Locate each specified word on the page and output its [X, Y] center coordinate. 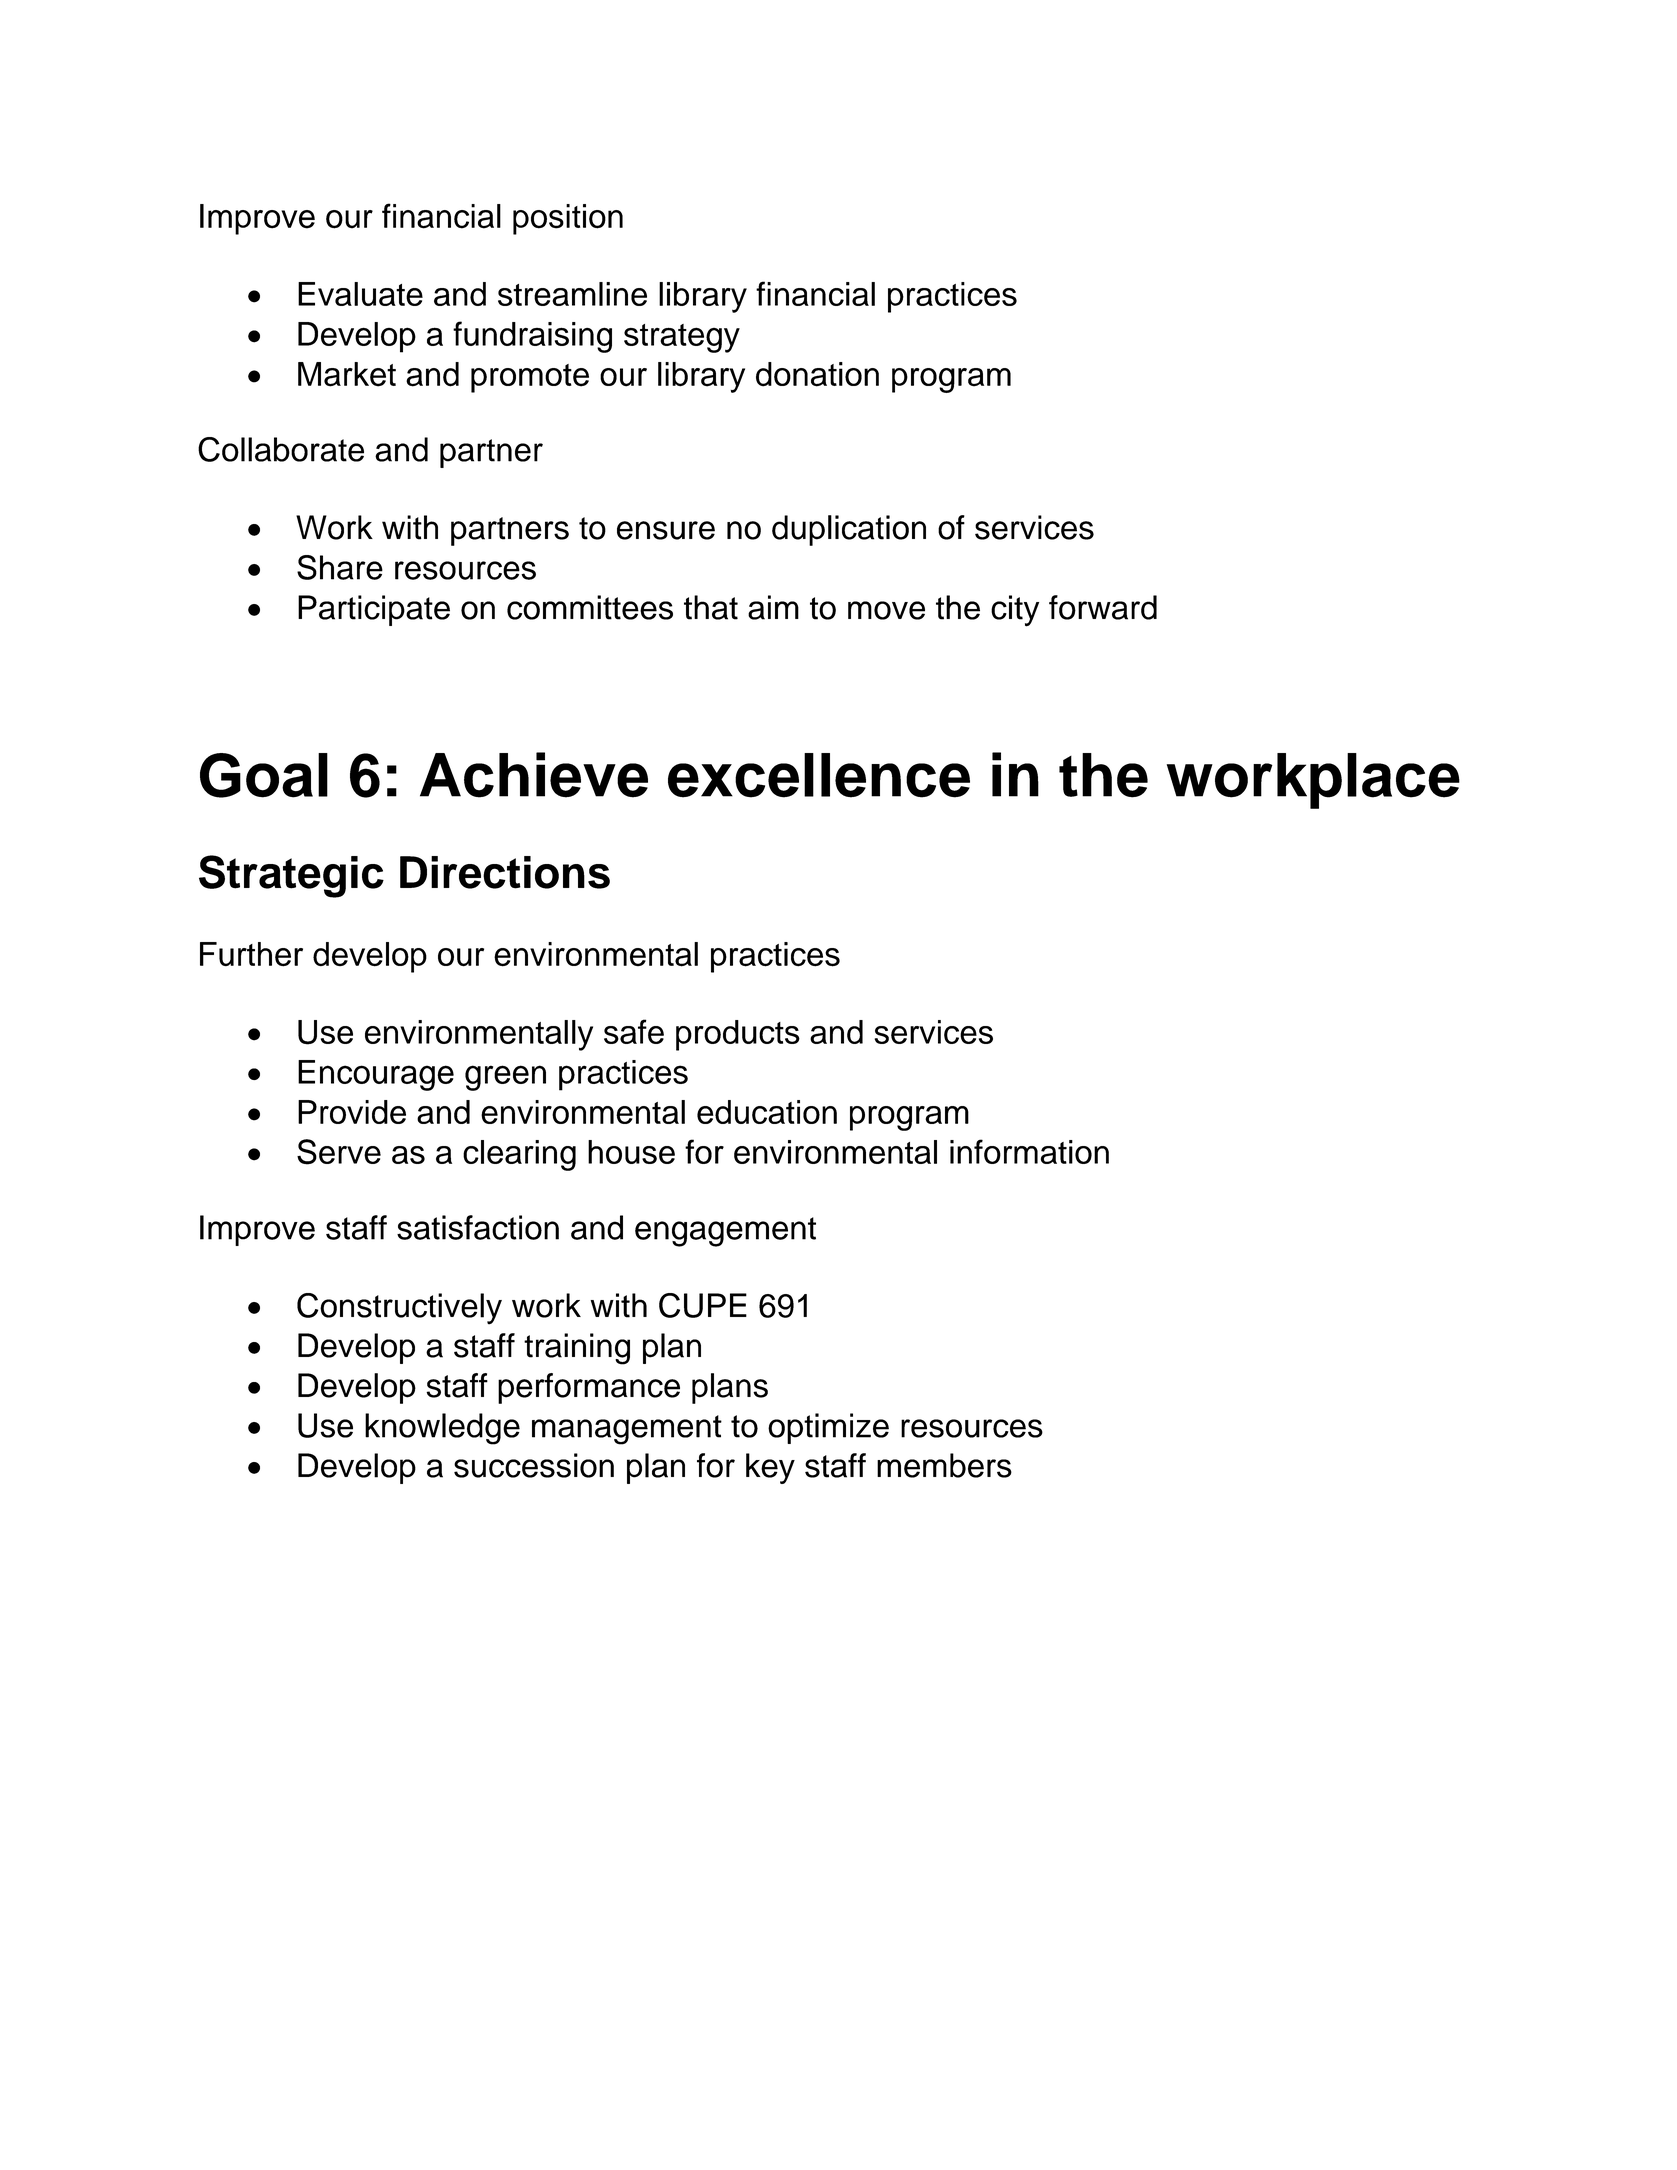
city [1015, 611]
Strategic [291, 876]
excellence [819, 775]
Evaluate [360, 294]
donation [817, 374]
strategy [682, 338]
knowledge [442, 1429]
